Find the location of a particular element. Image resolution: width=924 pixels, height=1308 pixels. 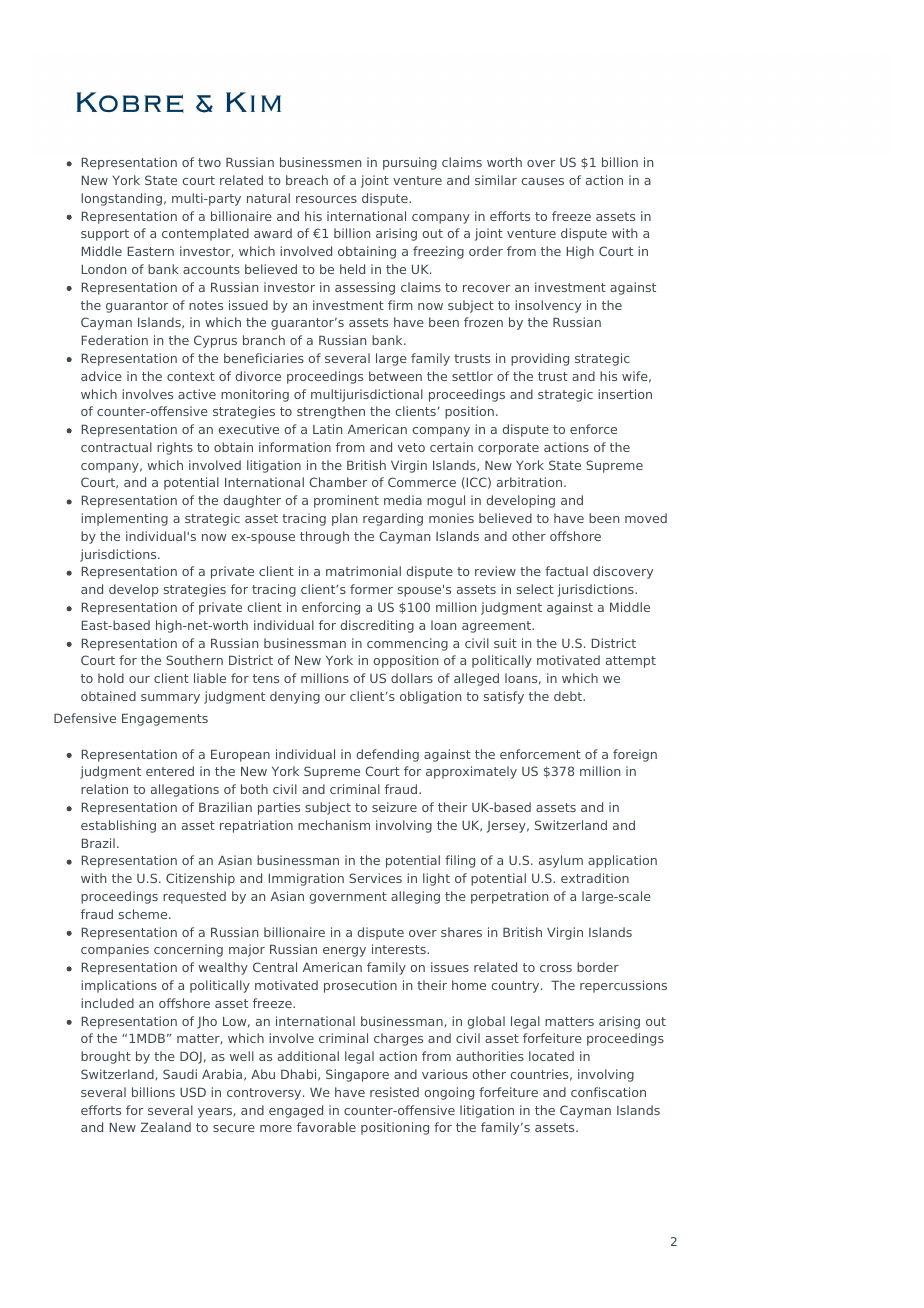

attempt is located at coordinates (631, 662).
